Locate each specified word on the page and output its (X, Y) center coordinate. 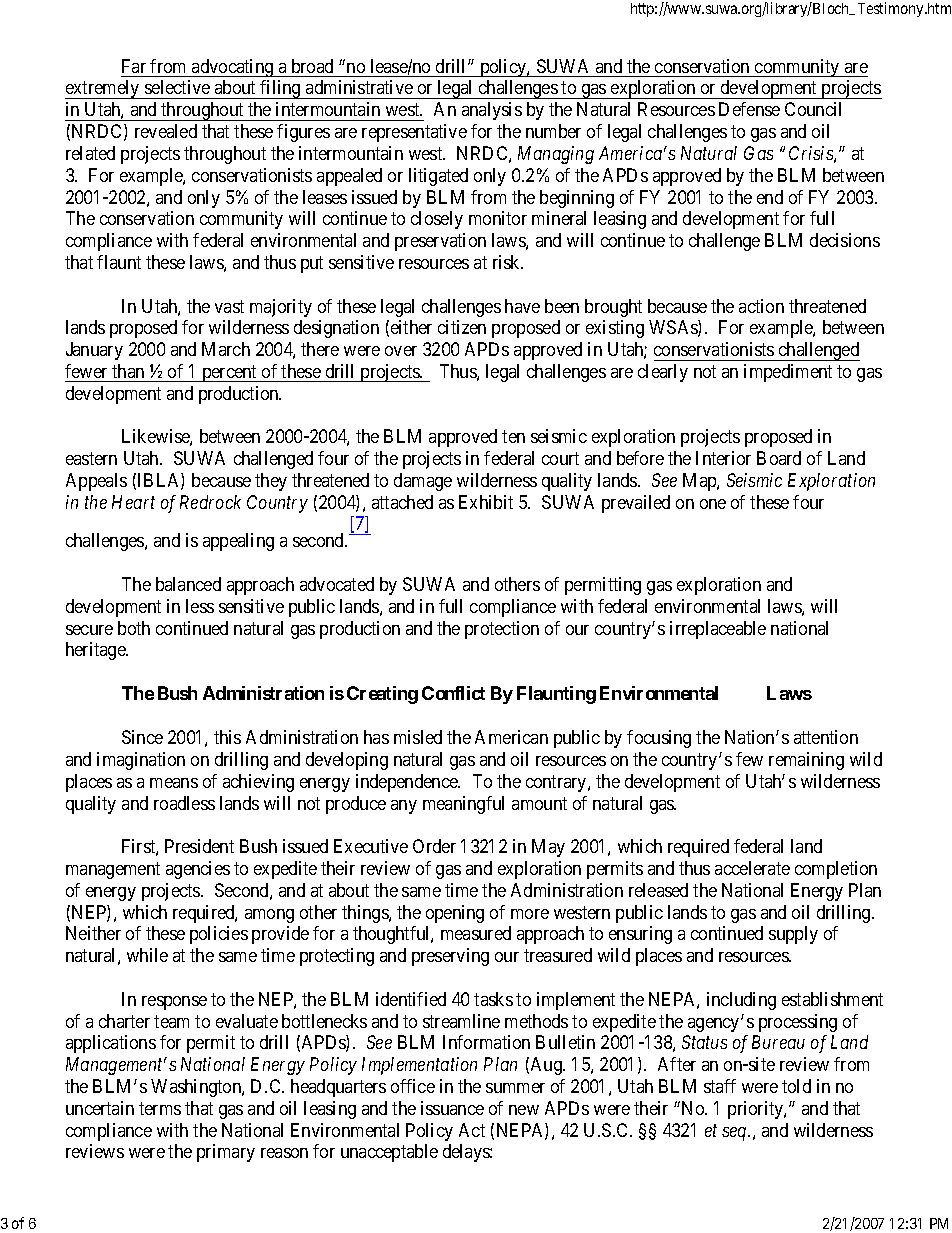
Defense (749, 109)
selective (177, 87)
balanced (188, 584)
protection (502, 630)
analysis (492, 111)
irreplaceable (718, 630)
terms (160, 1108)
